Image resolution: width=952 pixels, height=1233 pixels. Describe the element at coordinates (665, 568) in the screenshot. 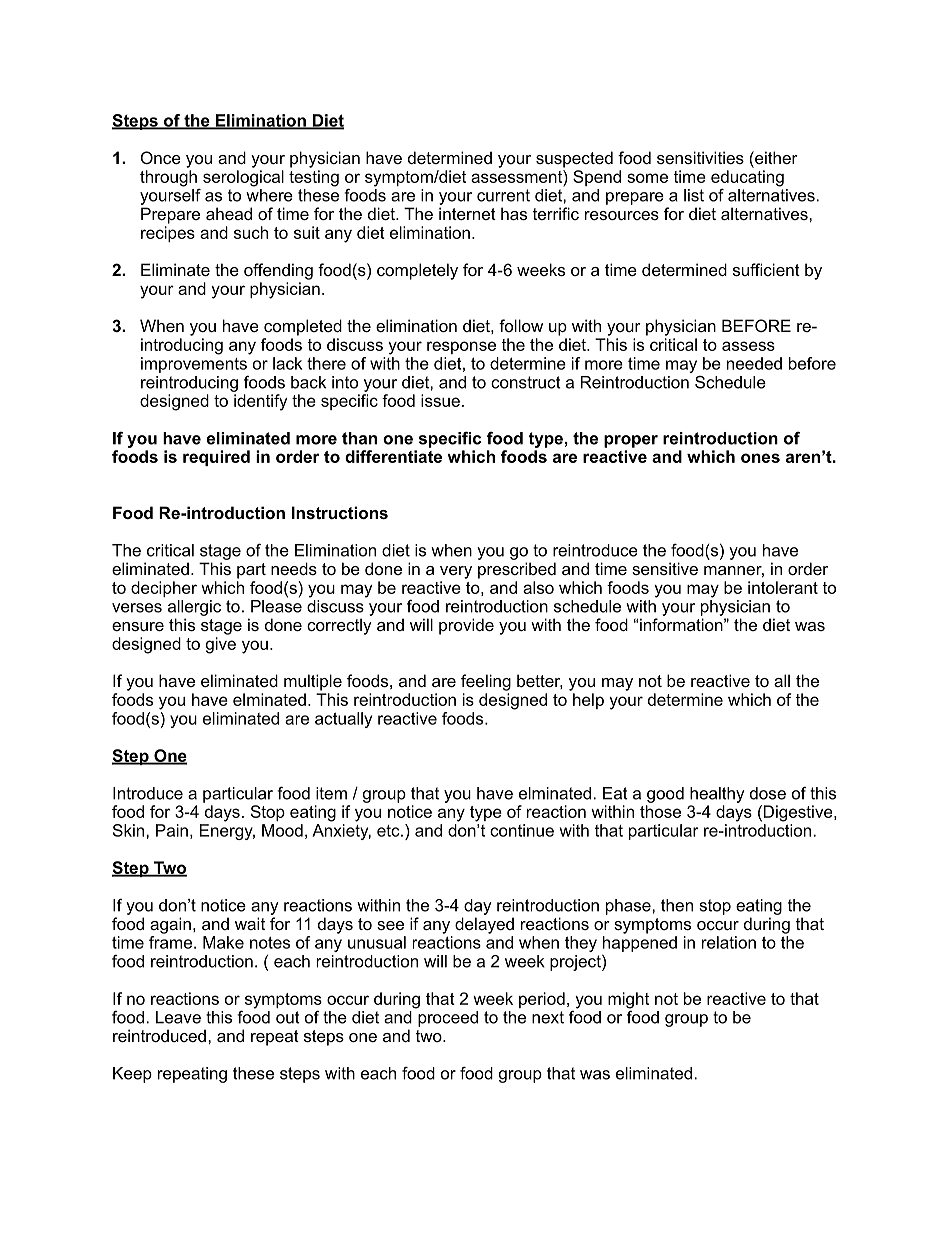

I see `sensitive` at that location.
